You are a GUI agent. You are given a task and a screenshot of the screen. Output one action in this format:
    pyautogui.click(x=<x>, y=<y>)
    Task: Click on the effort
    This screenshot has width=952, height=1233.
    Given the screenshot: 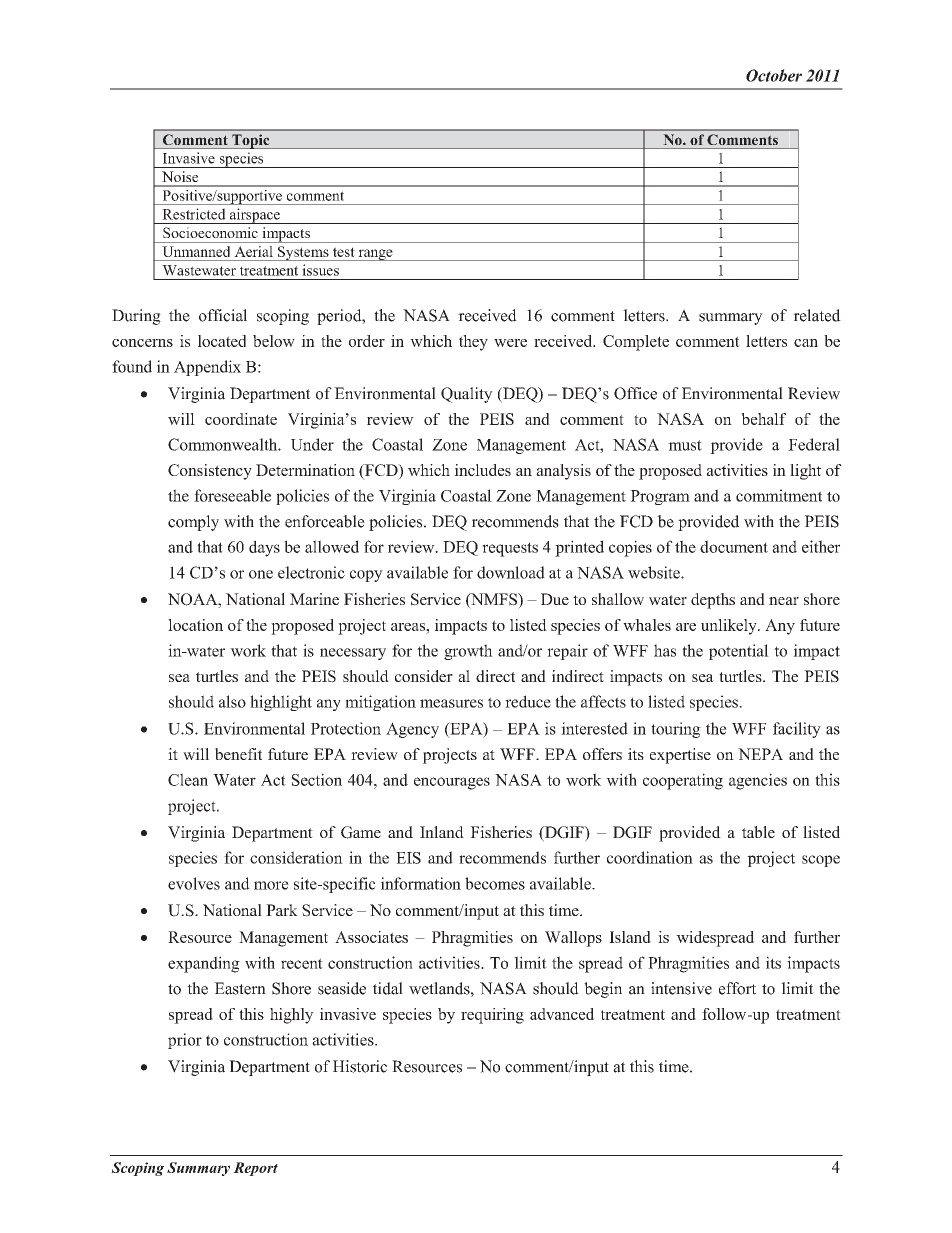 What is the action you would take?
    pyautogui.click(x=737, y=988)
